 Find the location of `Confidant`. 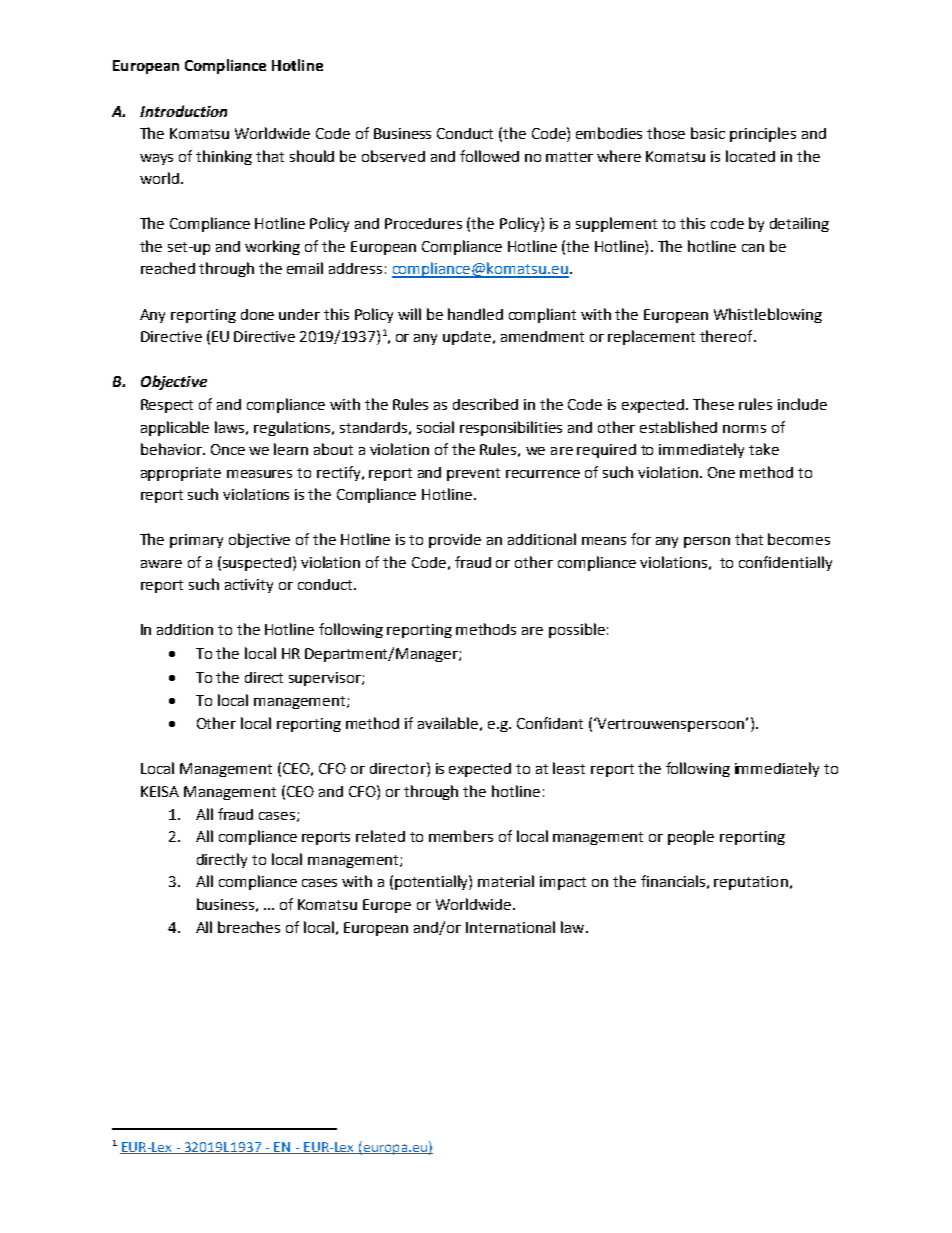

Confidant is located at coordinates (550, 723).
